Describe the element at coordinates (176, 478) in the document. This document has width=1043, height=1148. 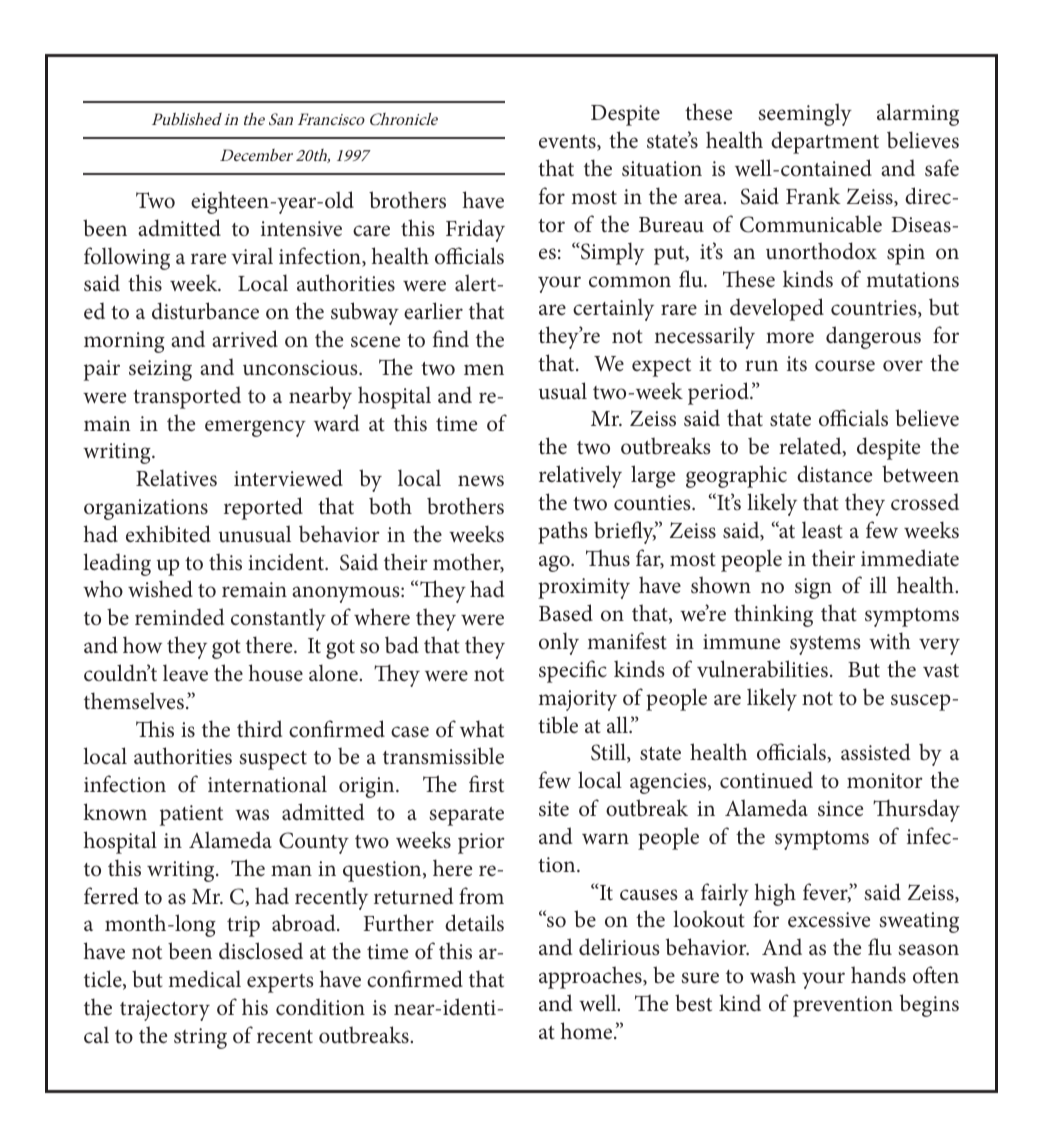
I see `Relatives` at that location.
